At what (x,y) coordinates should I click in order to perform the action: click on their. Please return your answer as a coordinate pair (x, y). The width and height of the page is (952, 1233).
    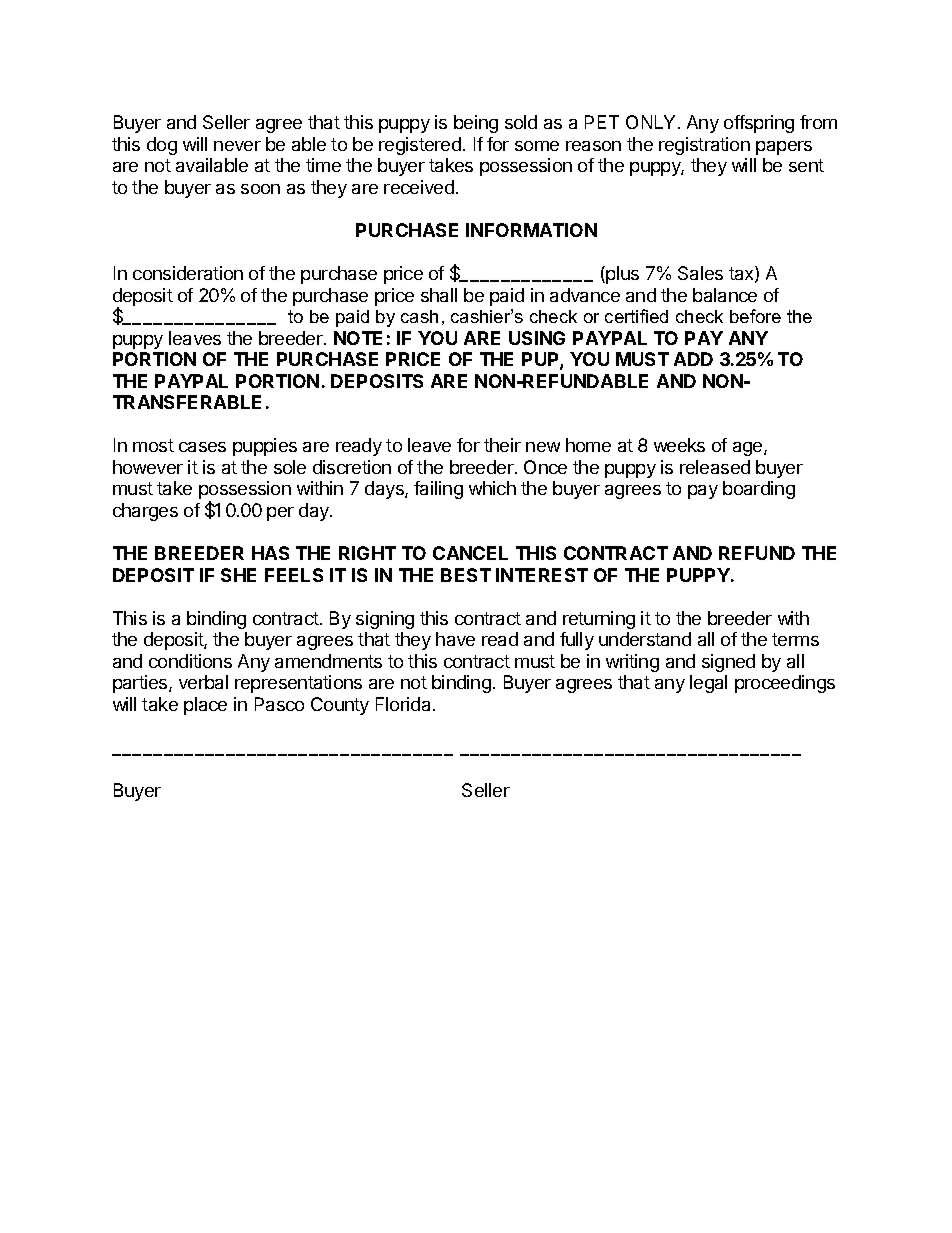
    Looking at the image, I should click on (502, 445).
